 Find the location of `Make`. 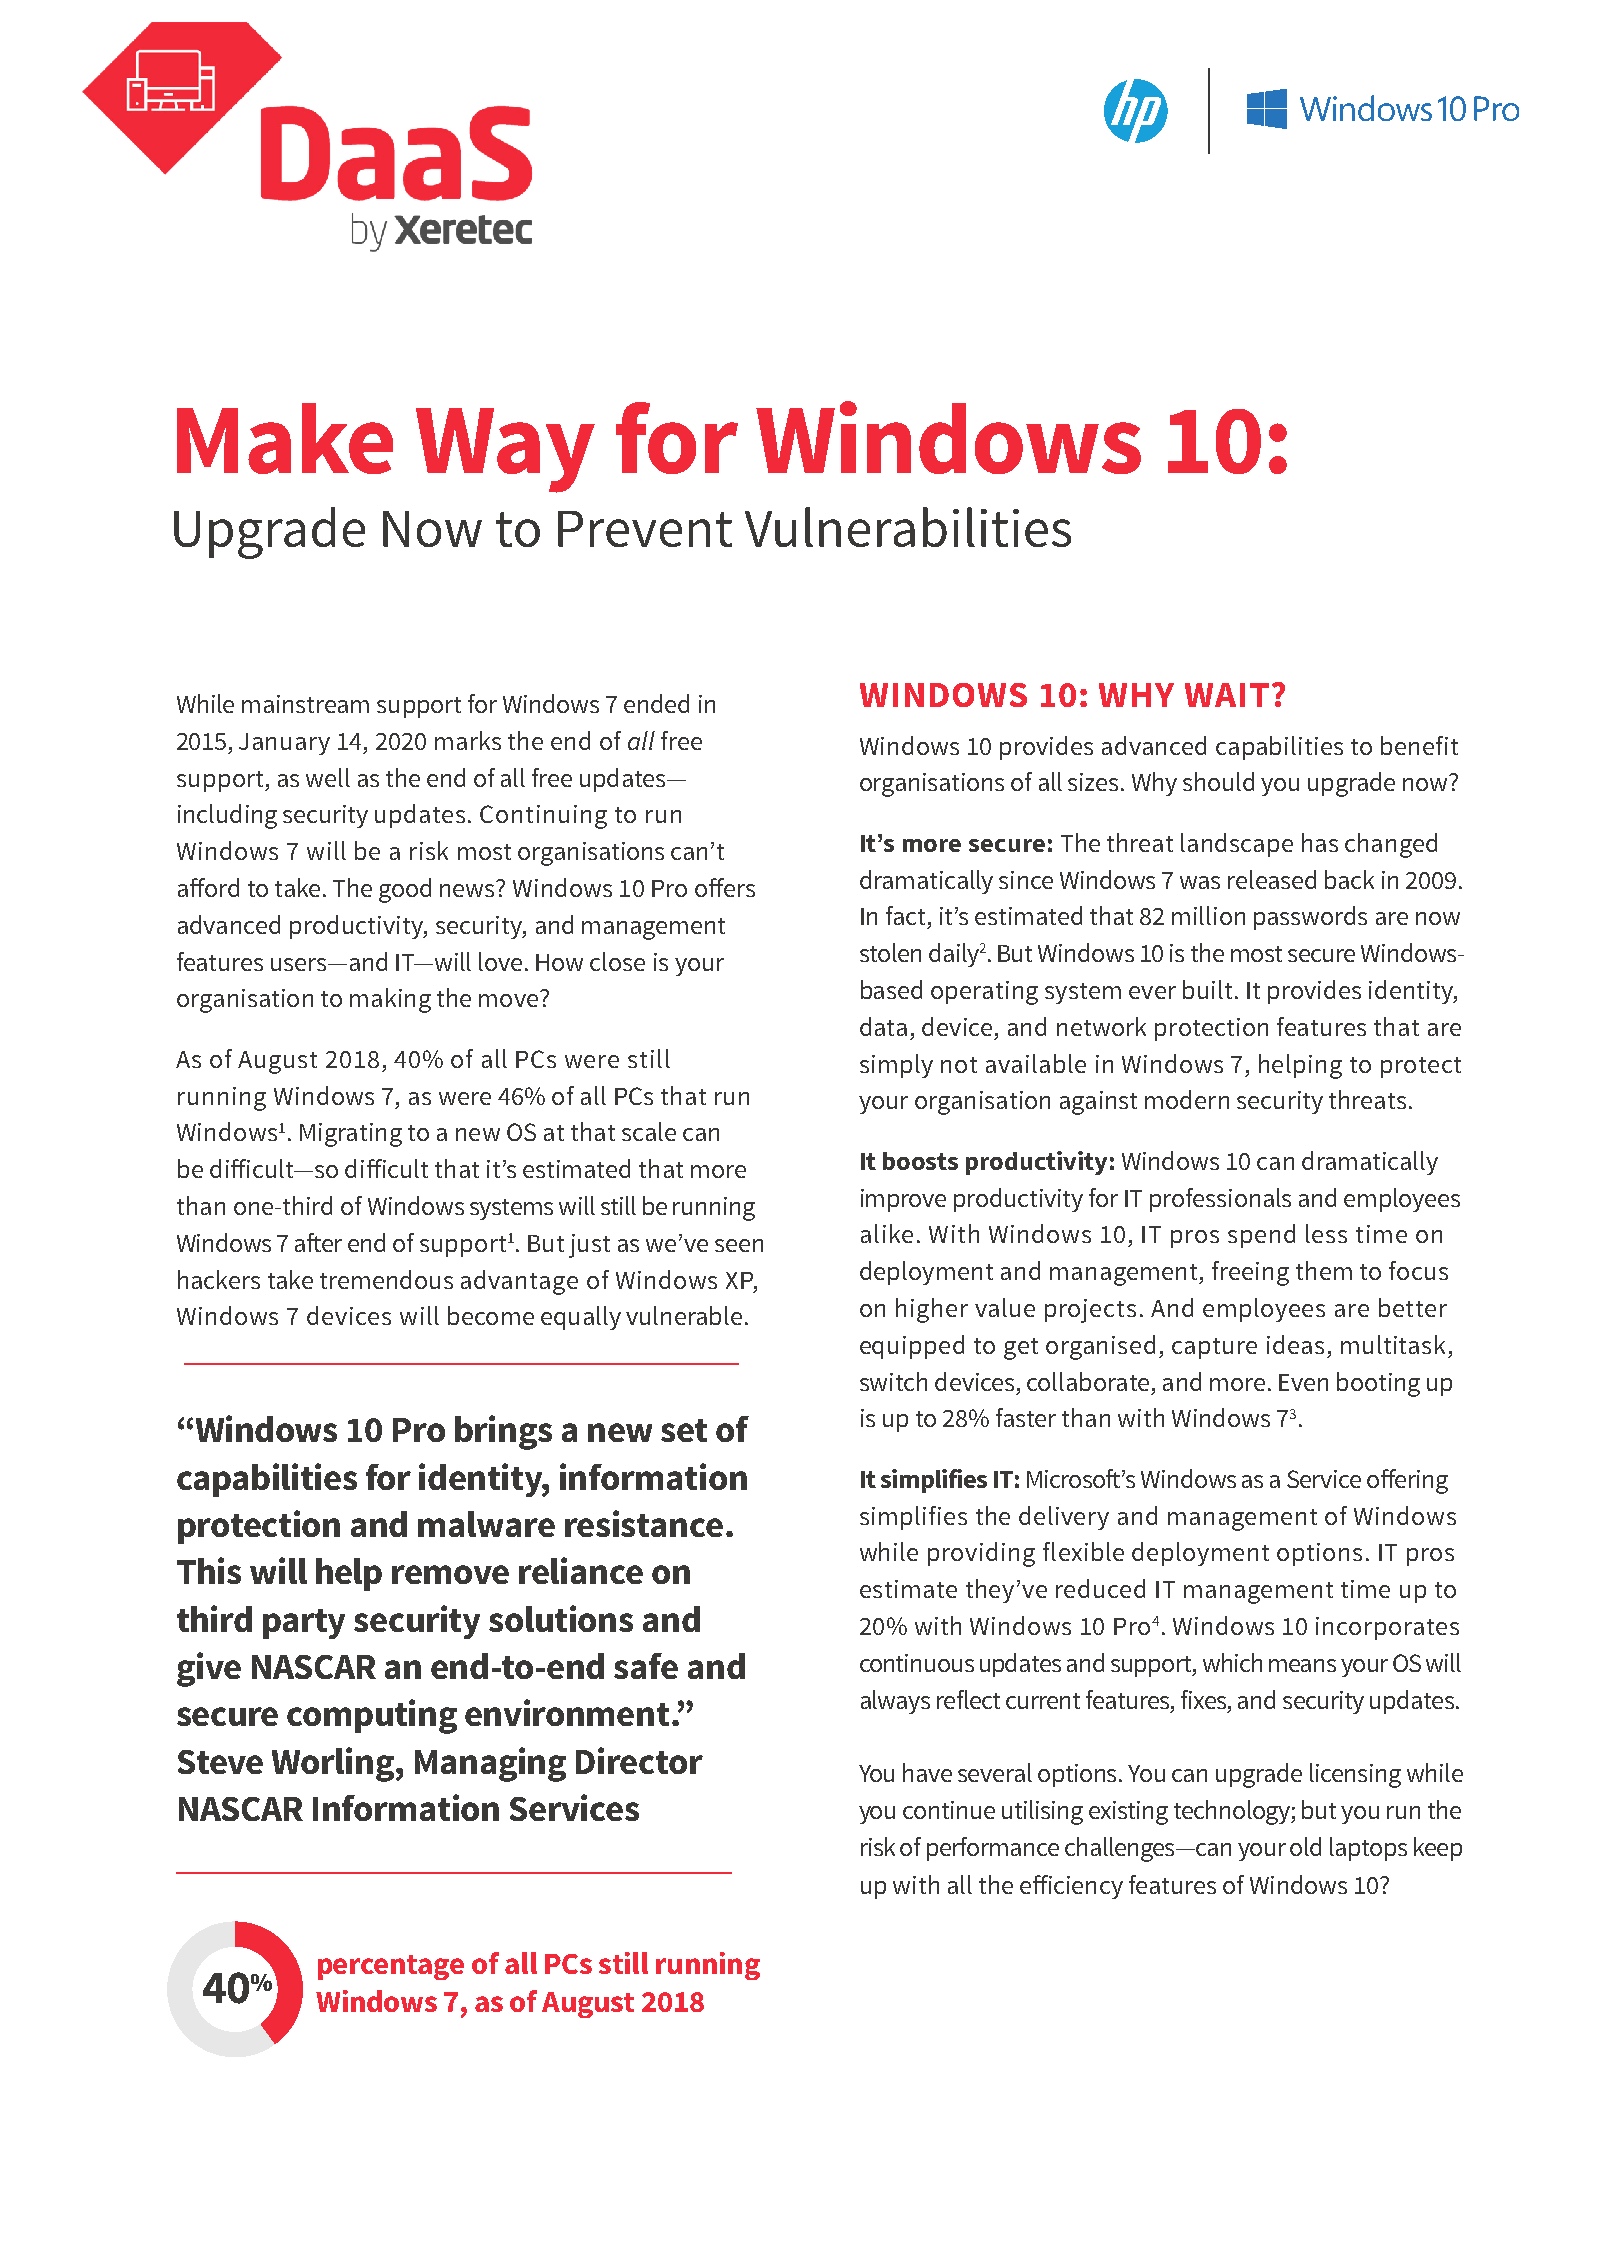

Make is located at coordinates (285, 438).
